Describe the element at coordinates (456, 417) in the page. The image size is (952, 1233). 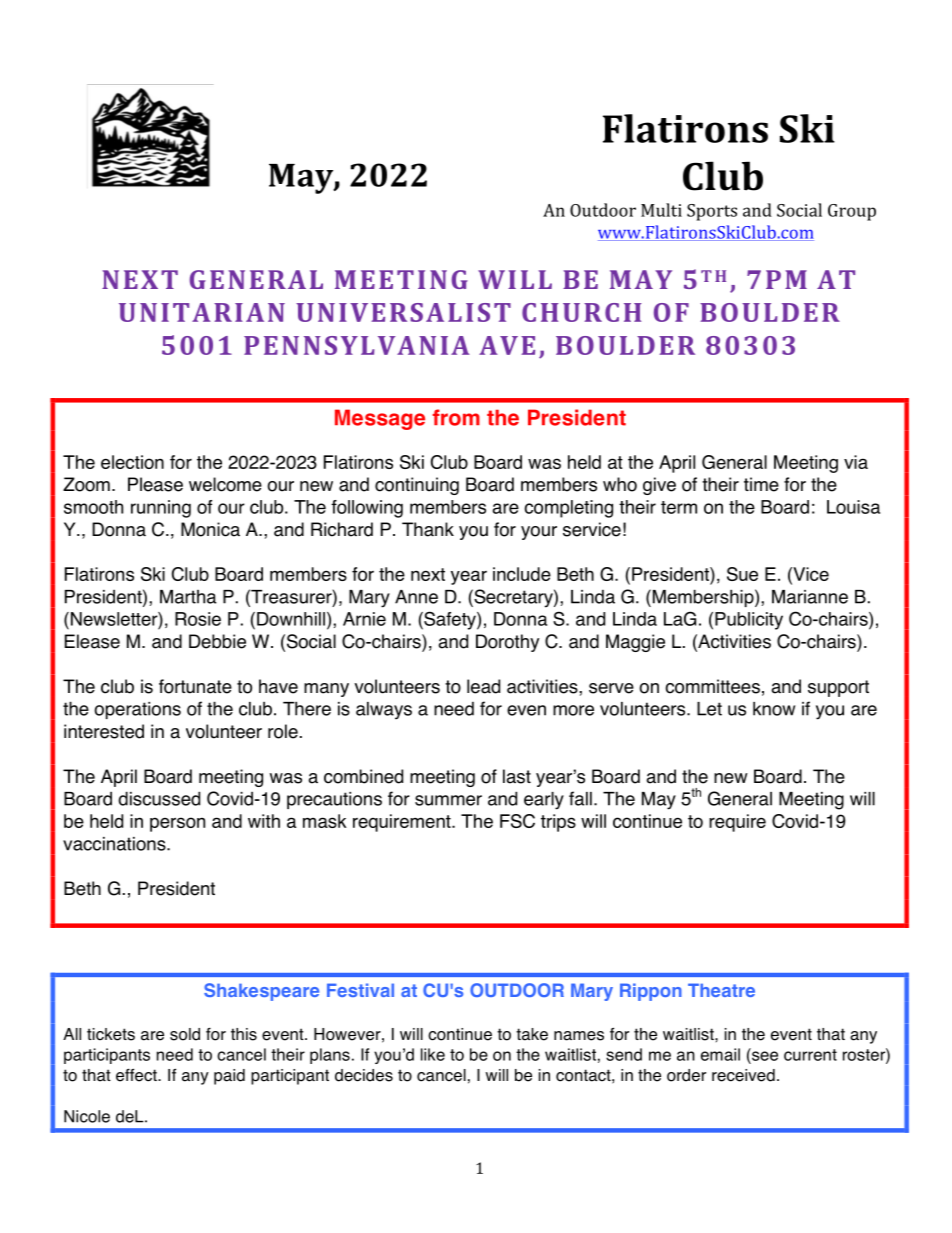
I see `from` at that location.
